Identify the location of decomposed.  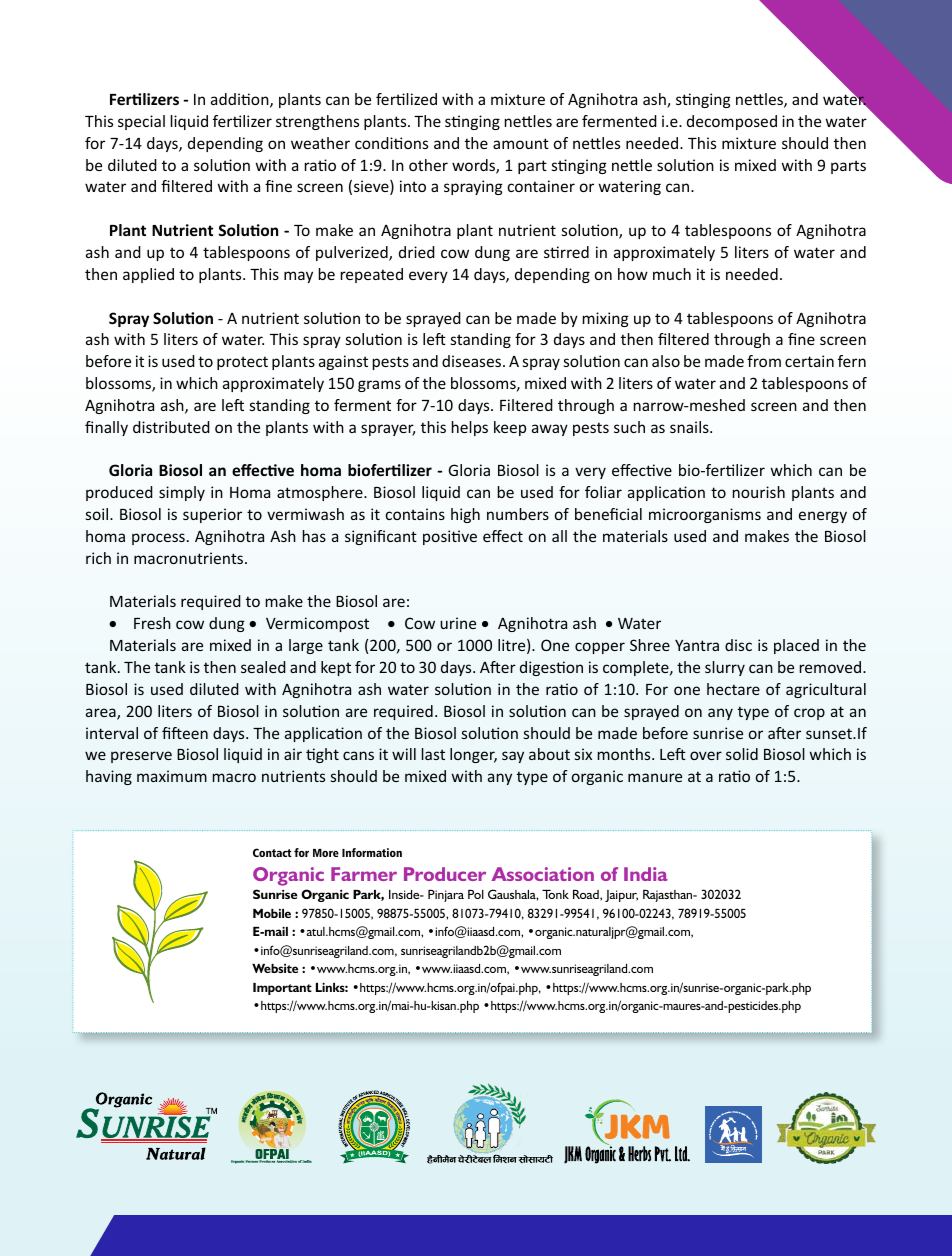
(732, 122).
